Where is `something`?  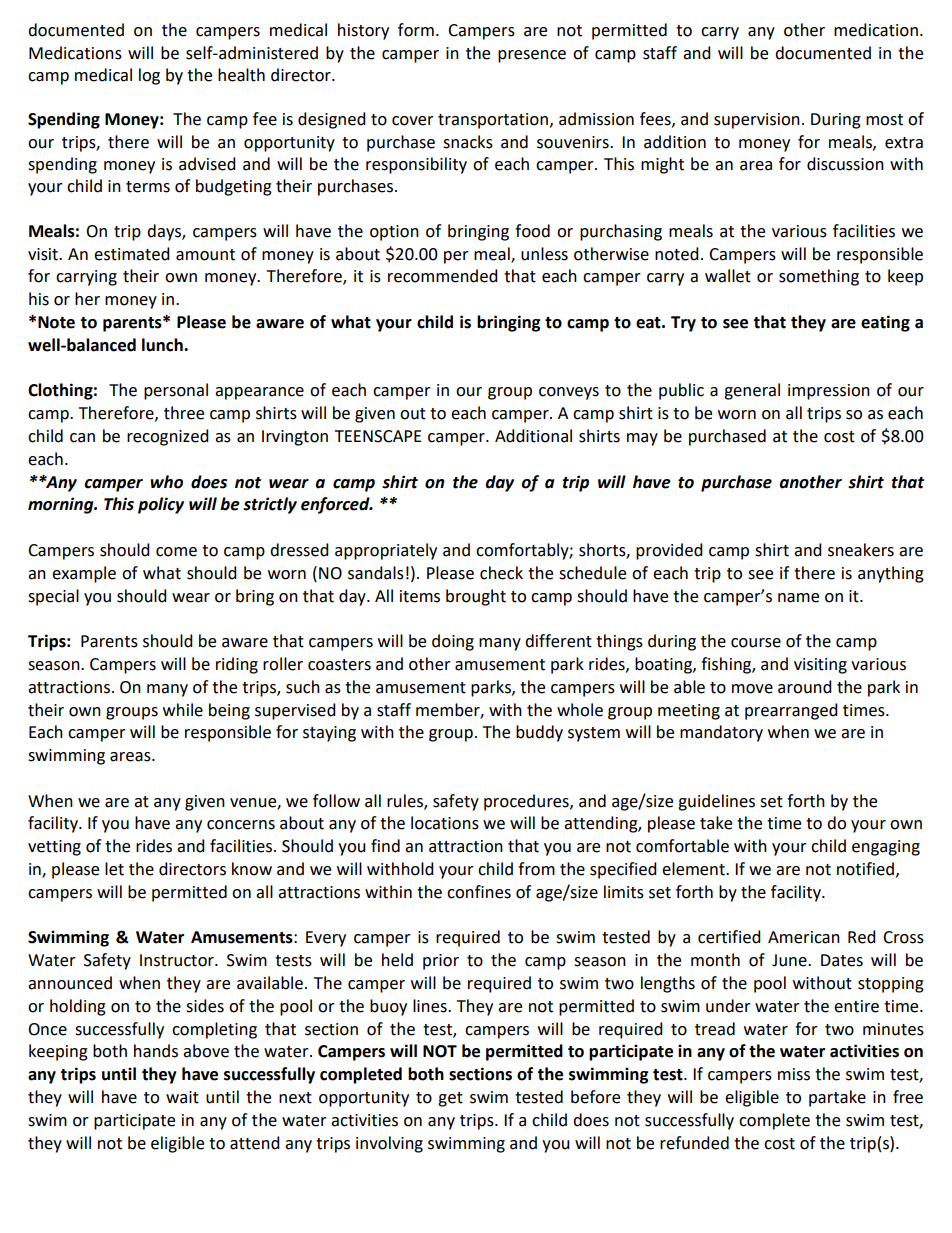
something is located at coordinates (819, 277).
